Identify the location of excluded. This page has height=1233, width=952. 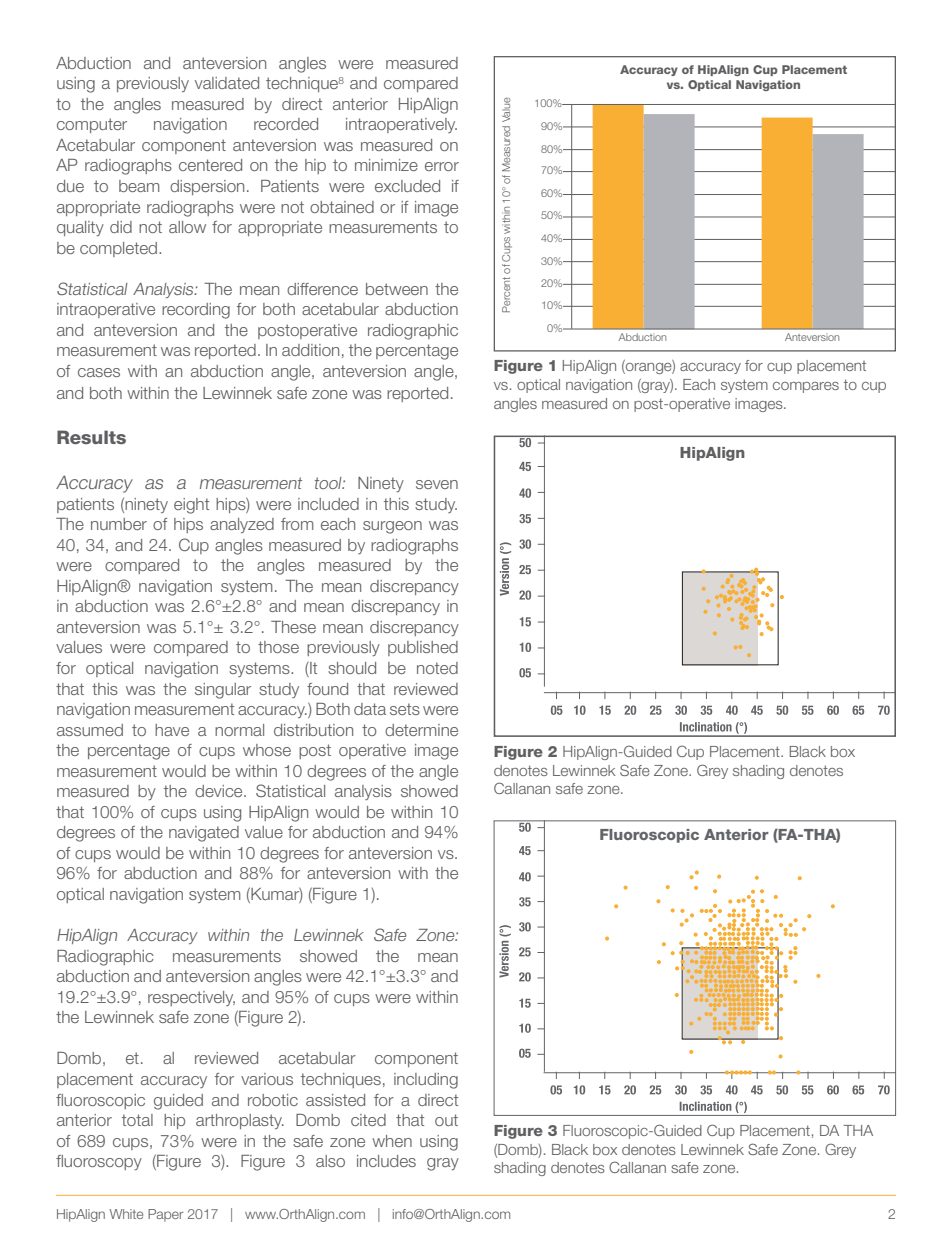
(407, 186).
